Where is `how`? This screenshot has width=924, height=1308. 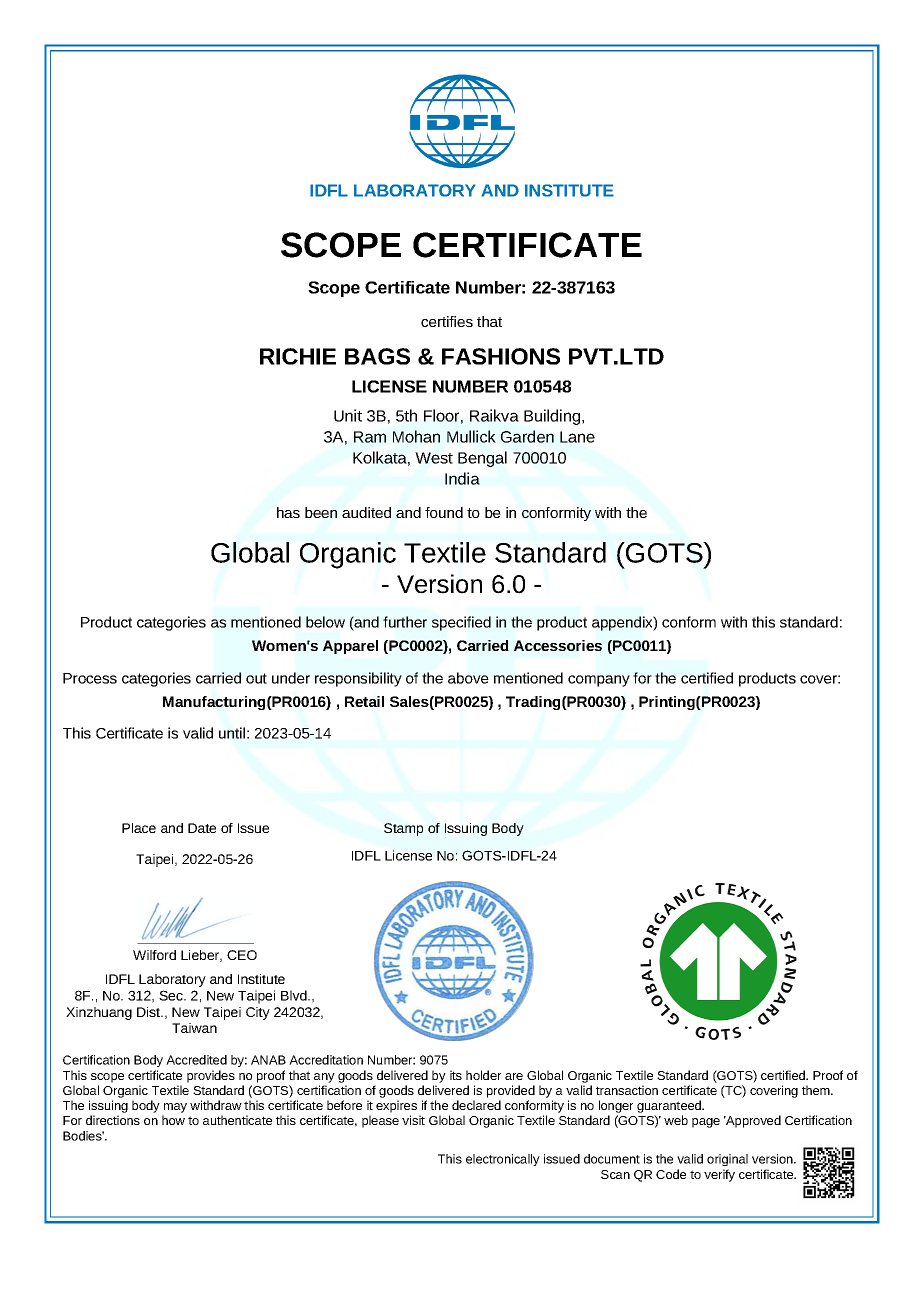 how is located at coordinates (173, 1120).
